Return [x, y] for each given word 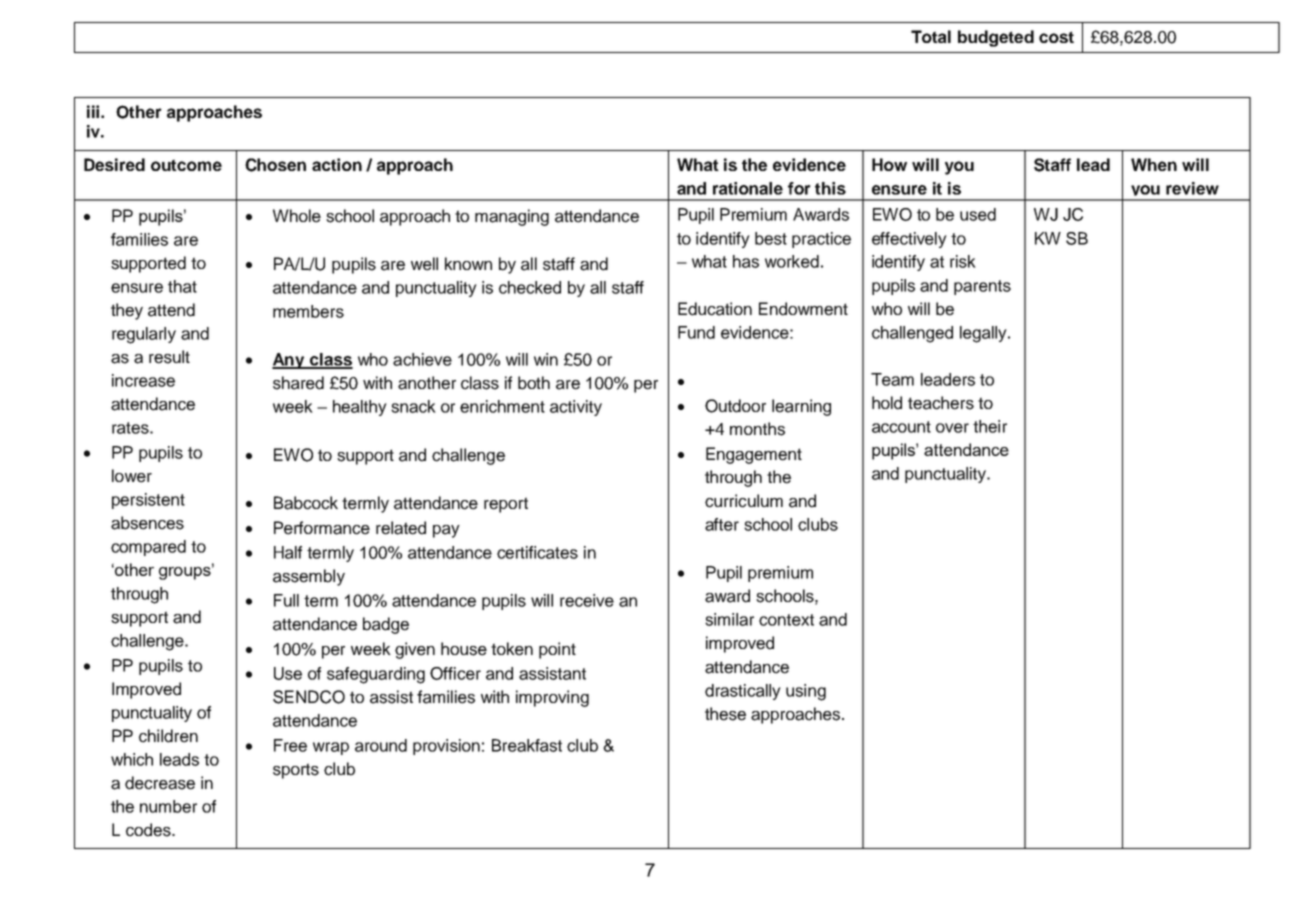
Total [931, 36]
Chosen [275, 165]
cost [1056, 37]
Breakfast [527, 745]
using [806, 692]
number [168, 806]
